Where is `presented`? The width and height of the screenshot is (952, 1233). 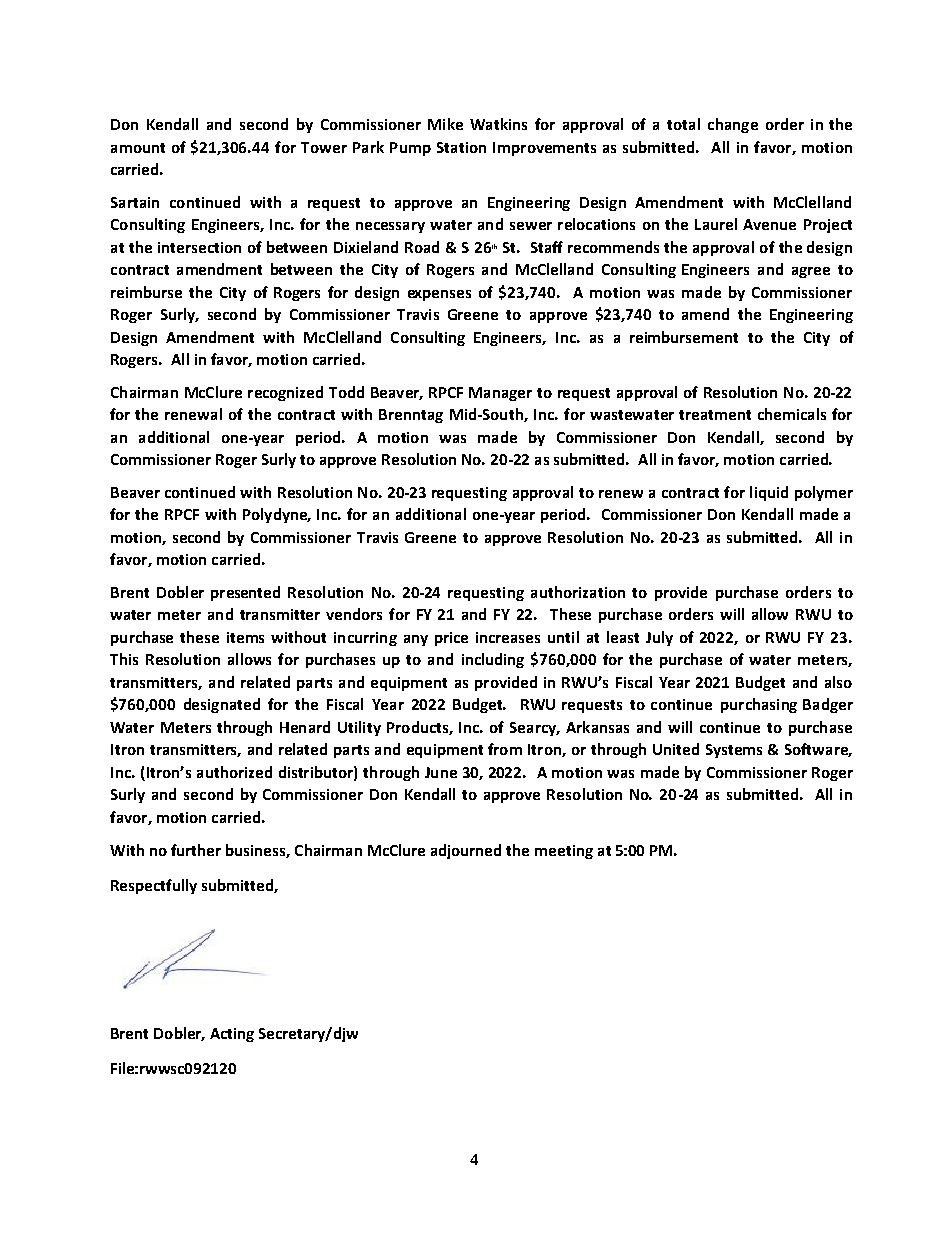 presented is located at coordinates (245, 593).
